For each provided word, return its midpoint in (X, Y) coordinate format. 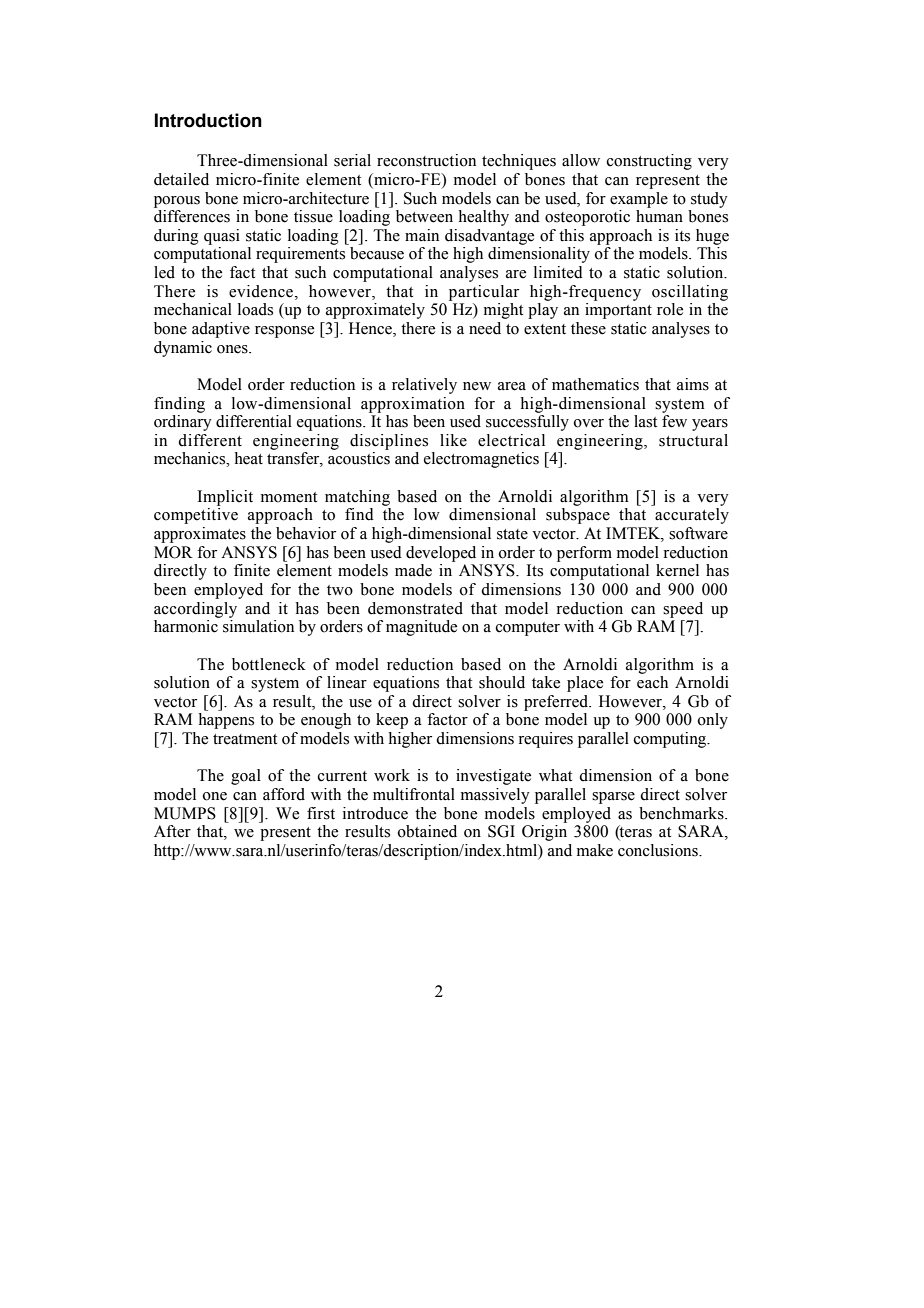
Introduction (208, 120)
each (652, 682)
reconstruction (426, 160)
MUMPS (185, 813)
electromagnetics (481, 460)
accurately (692, 516)
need (485, 328)
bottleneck (269, 664)
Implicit (225, 498)
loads (255, 309)
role (670, 309)
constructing (649, 162)
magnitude (421, 628)
